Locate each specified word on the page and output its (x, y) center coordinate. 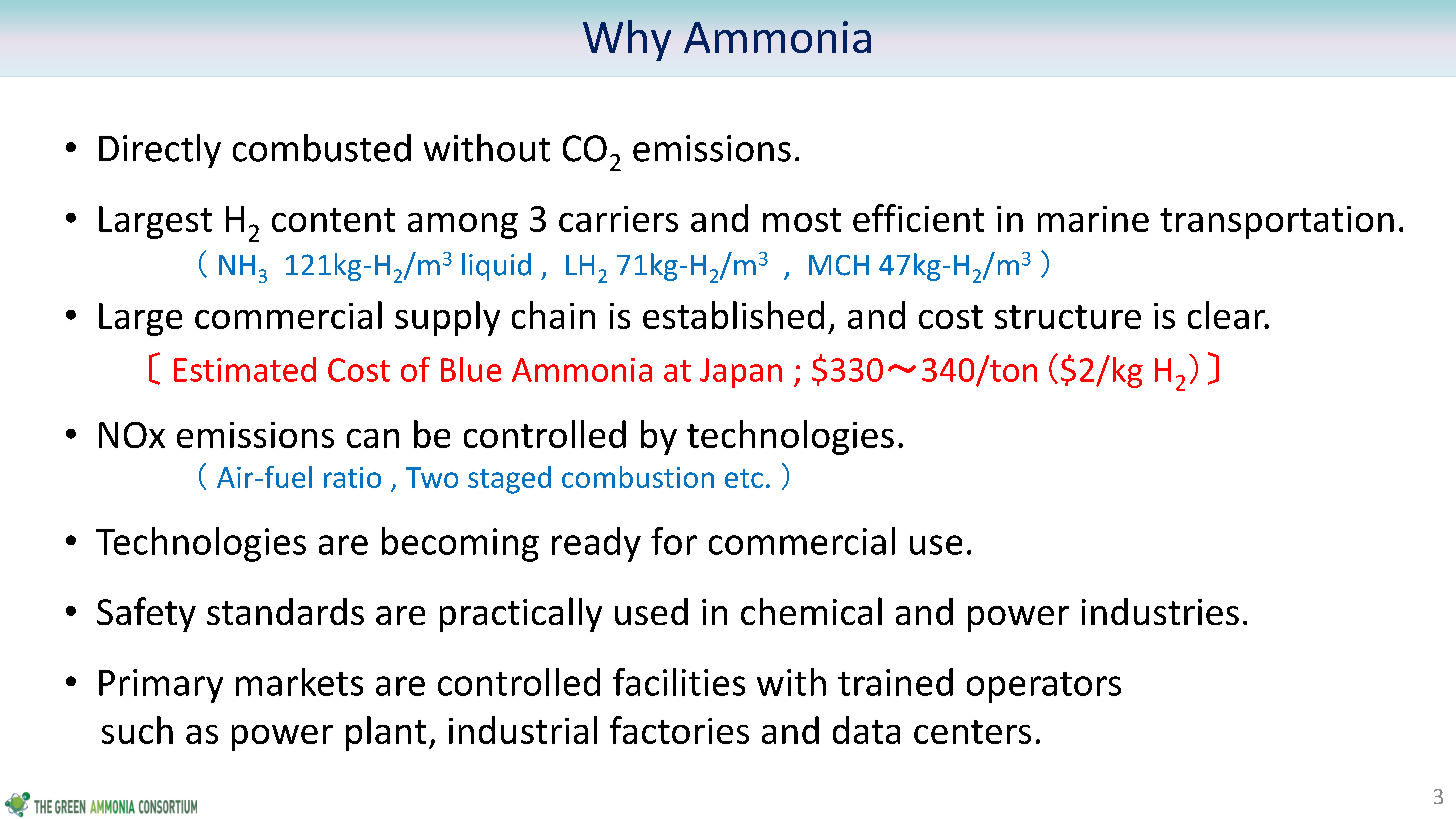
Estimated (245, 369)
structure (1068, 317)
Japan (741, 373)
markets (299, 682)
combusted (322, 148)
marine (1093, 219)
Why (627, 40)
